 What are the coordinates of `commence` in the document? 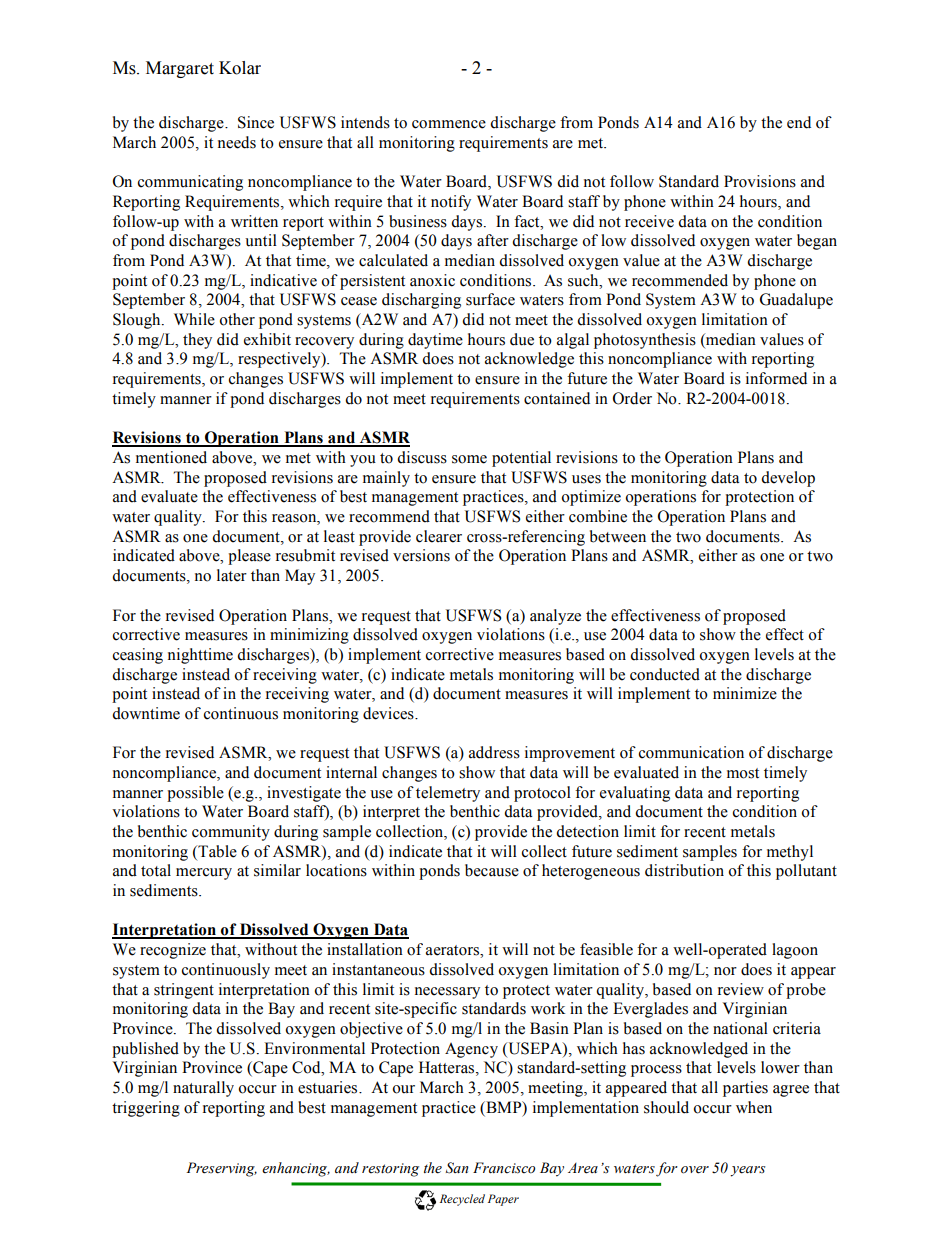 It's located at (449, 124).
